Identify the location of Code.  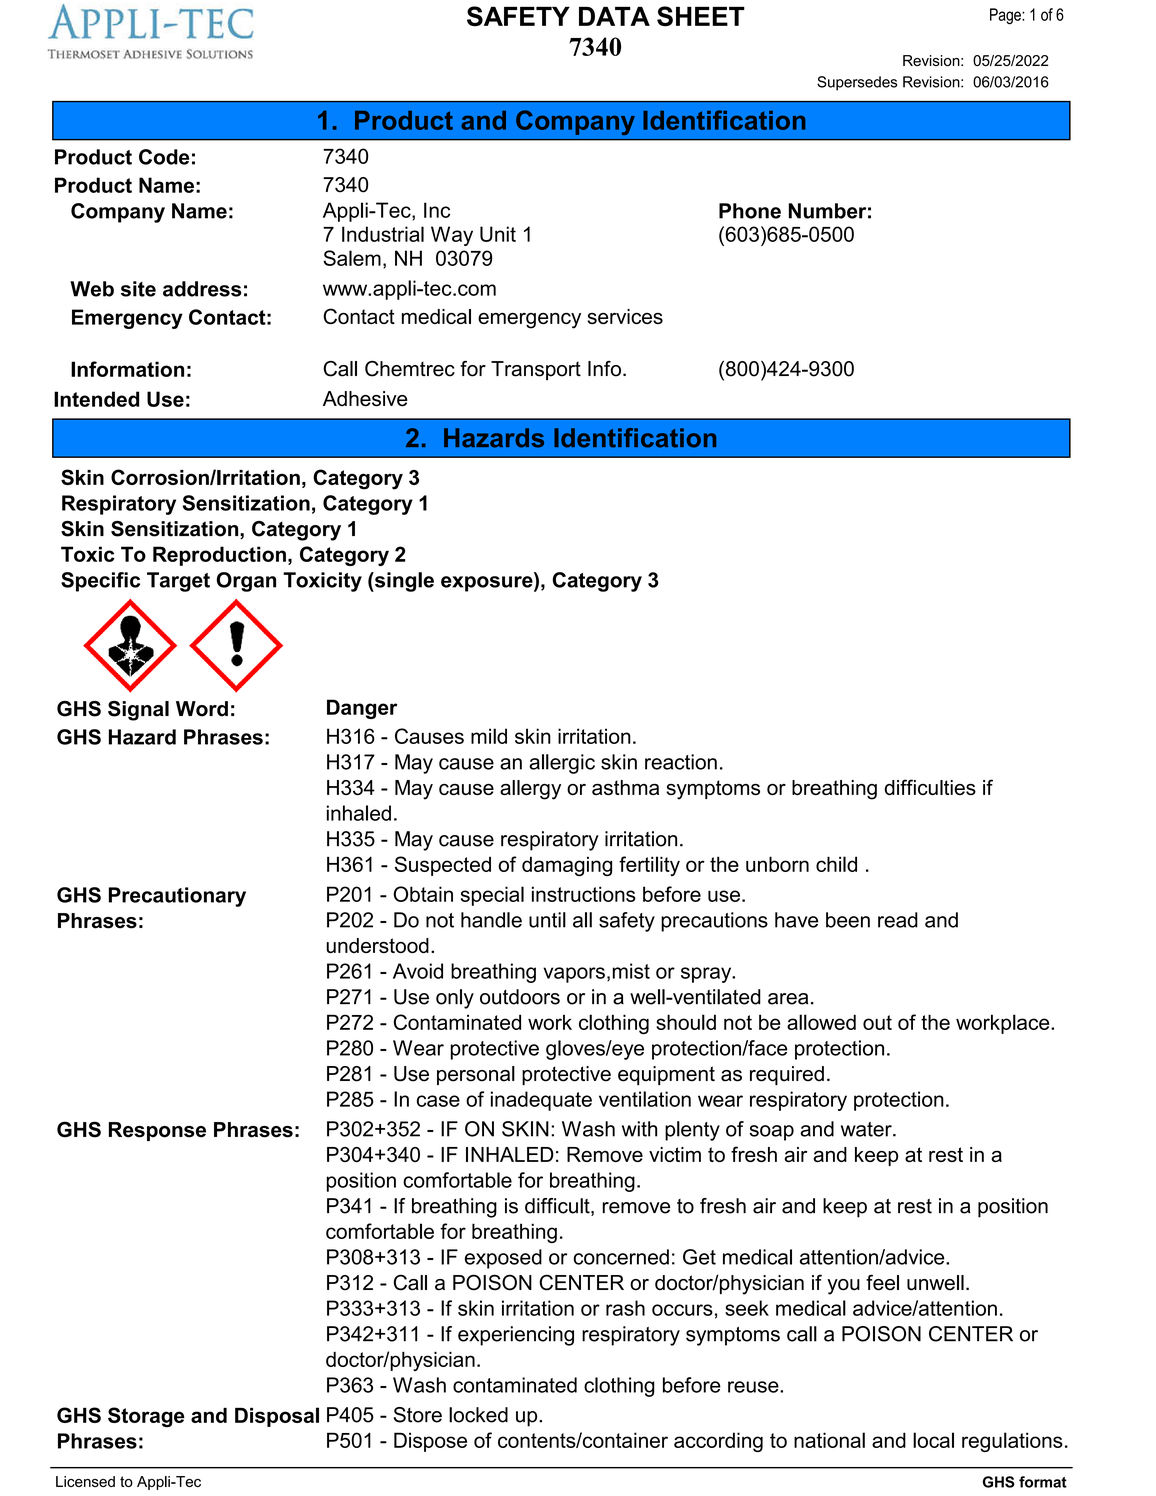
(164, 157).
